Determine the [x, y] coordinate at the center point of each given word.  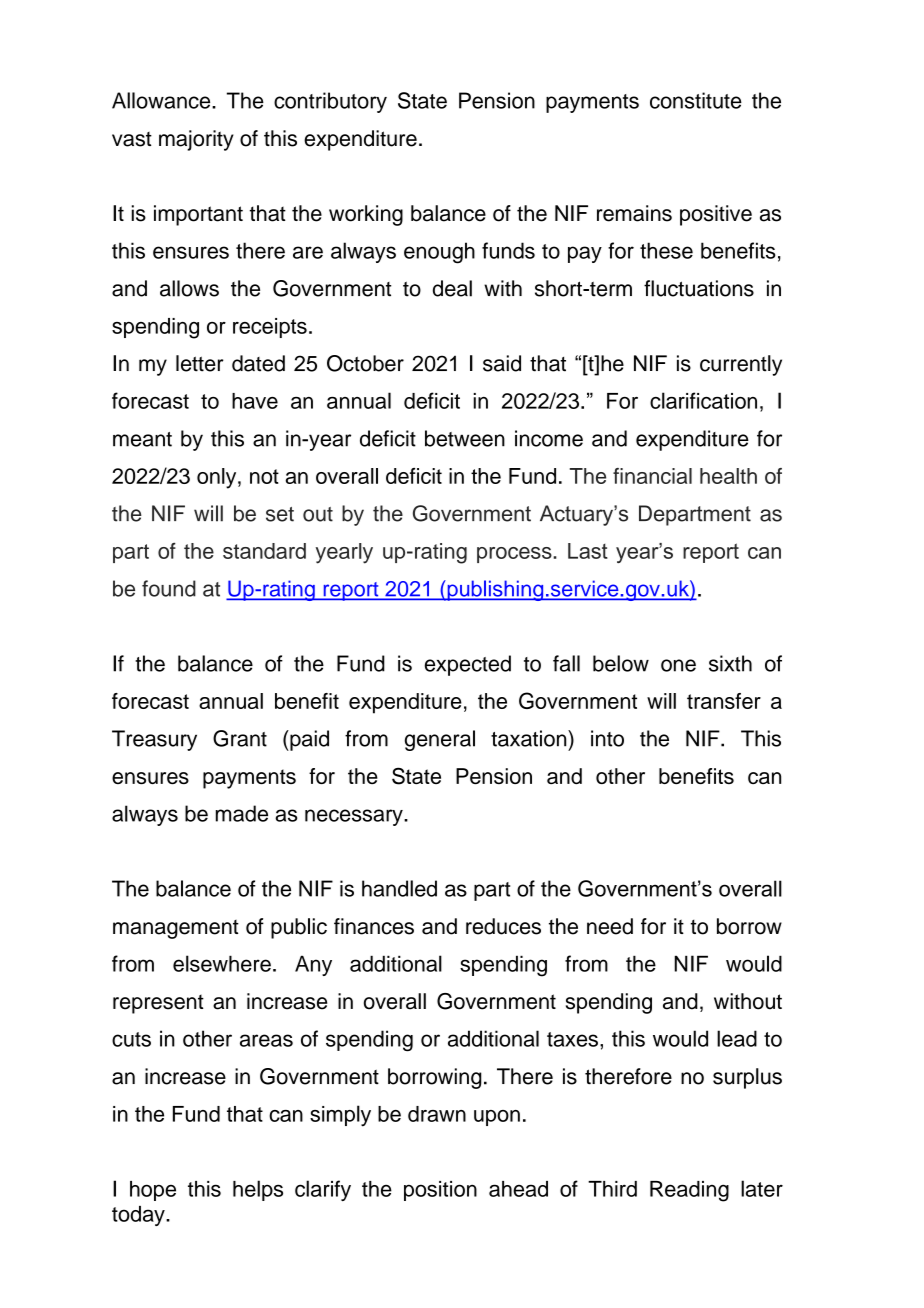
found [169, 588]
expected [468, 665]
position [440, 1191]
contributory [330, 102]
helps [258, 1190]
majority [196, 140]
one [678, 665]
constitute [696, 100]
